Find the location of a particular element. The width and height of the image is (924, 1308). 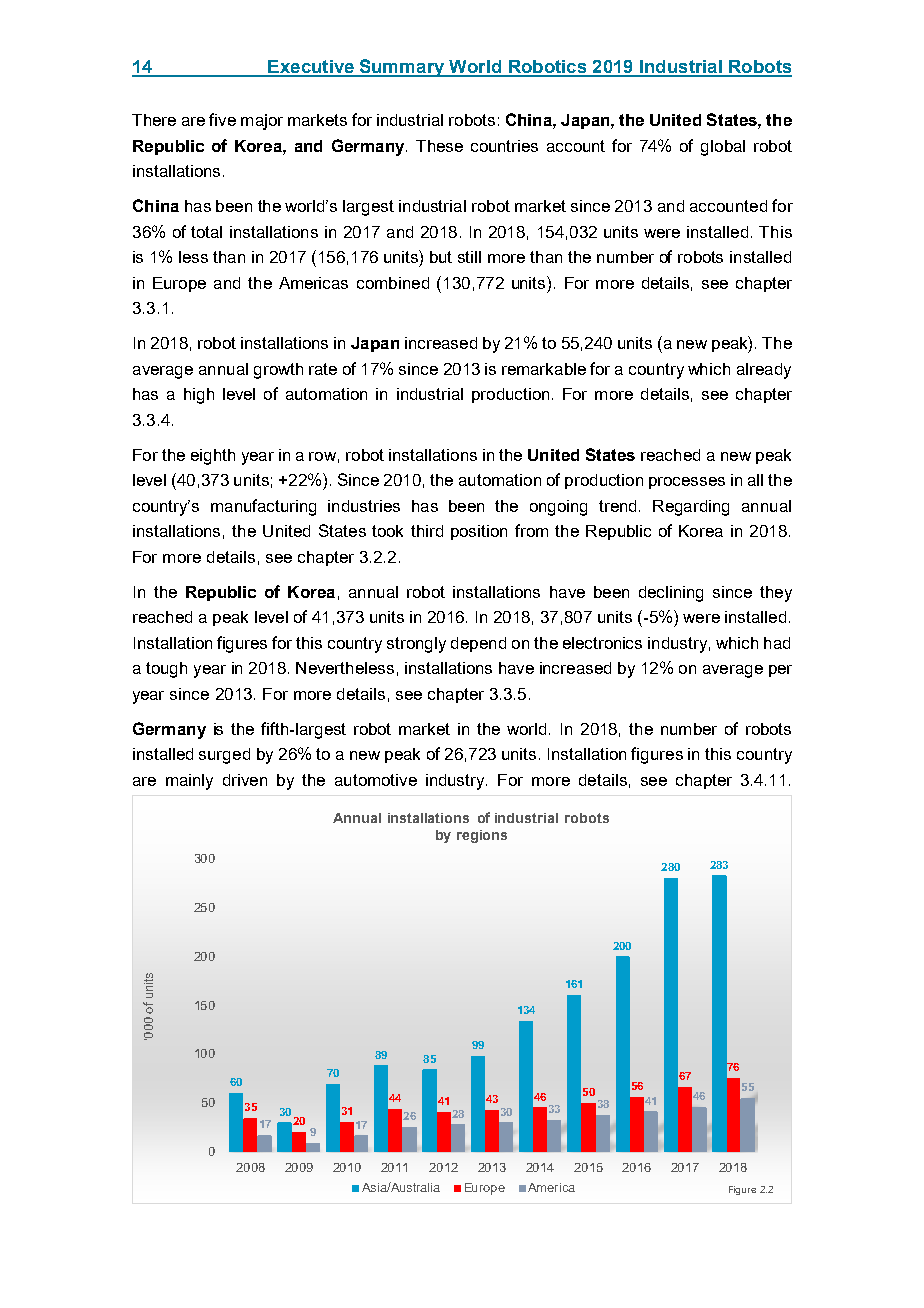

global is located at coordinates (723, 148).
